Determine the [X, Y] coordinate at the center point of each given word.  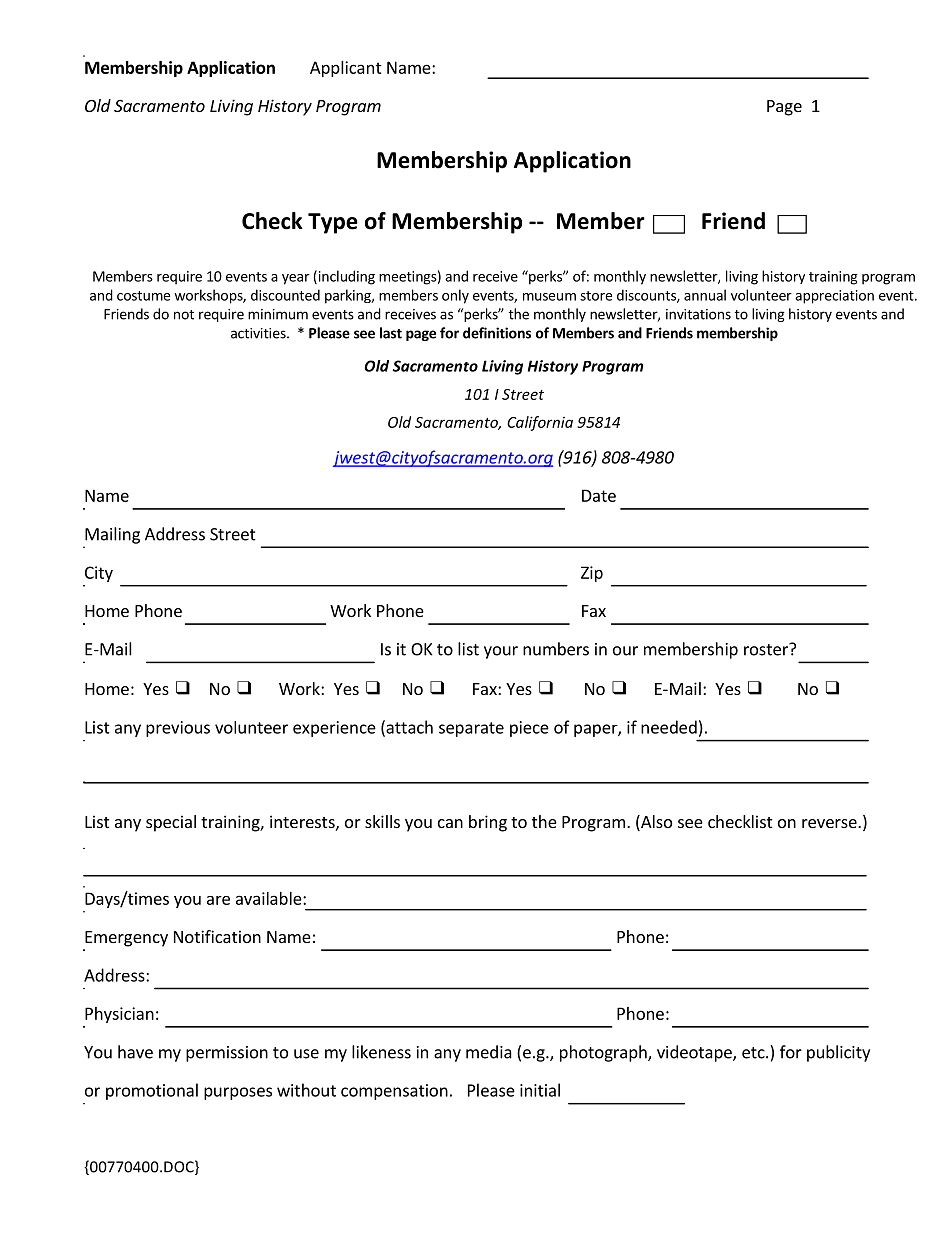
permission [227, 1054]
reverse [830, 823]
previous [178, 729]
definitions [497, 333]
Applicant [346, 69]
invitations [698, 314]
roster [767, 649]
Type [333, 223]
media [489, 1052]
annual [705, 295]
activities [259, 333]
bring [488, 823]
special [171, 823]
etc [754, 1053]
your [501, 652]
